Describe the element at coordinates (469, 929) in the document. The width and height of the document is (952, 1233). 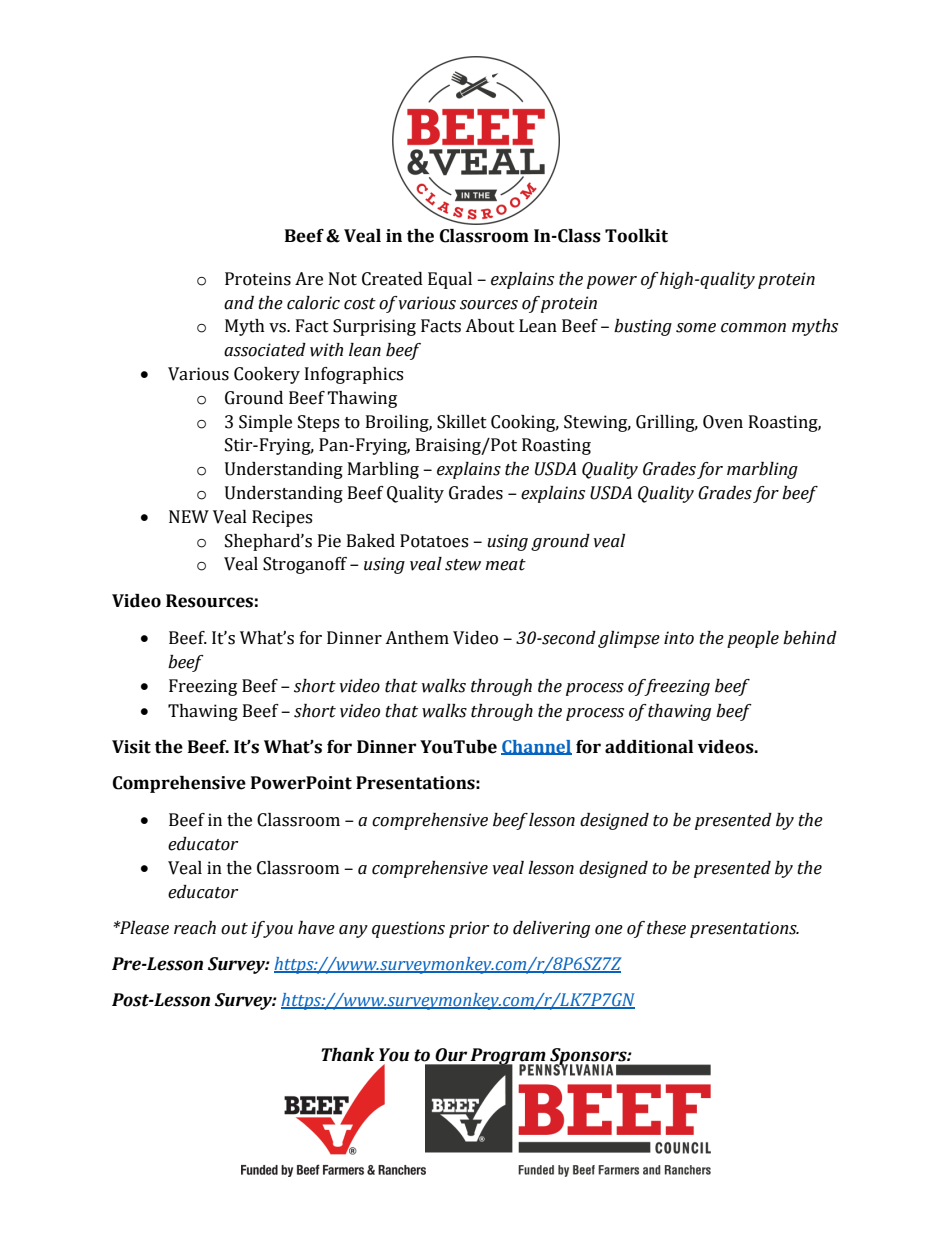
I see `prior` at that location.
